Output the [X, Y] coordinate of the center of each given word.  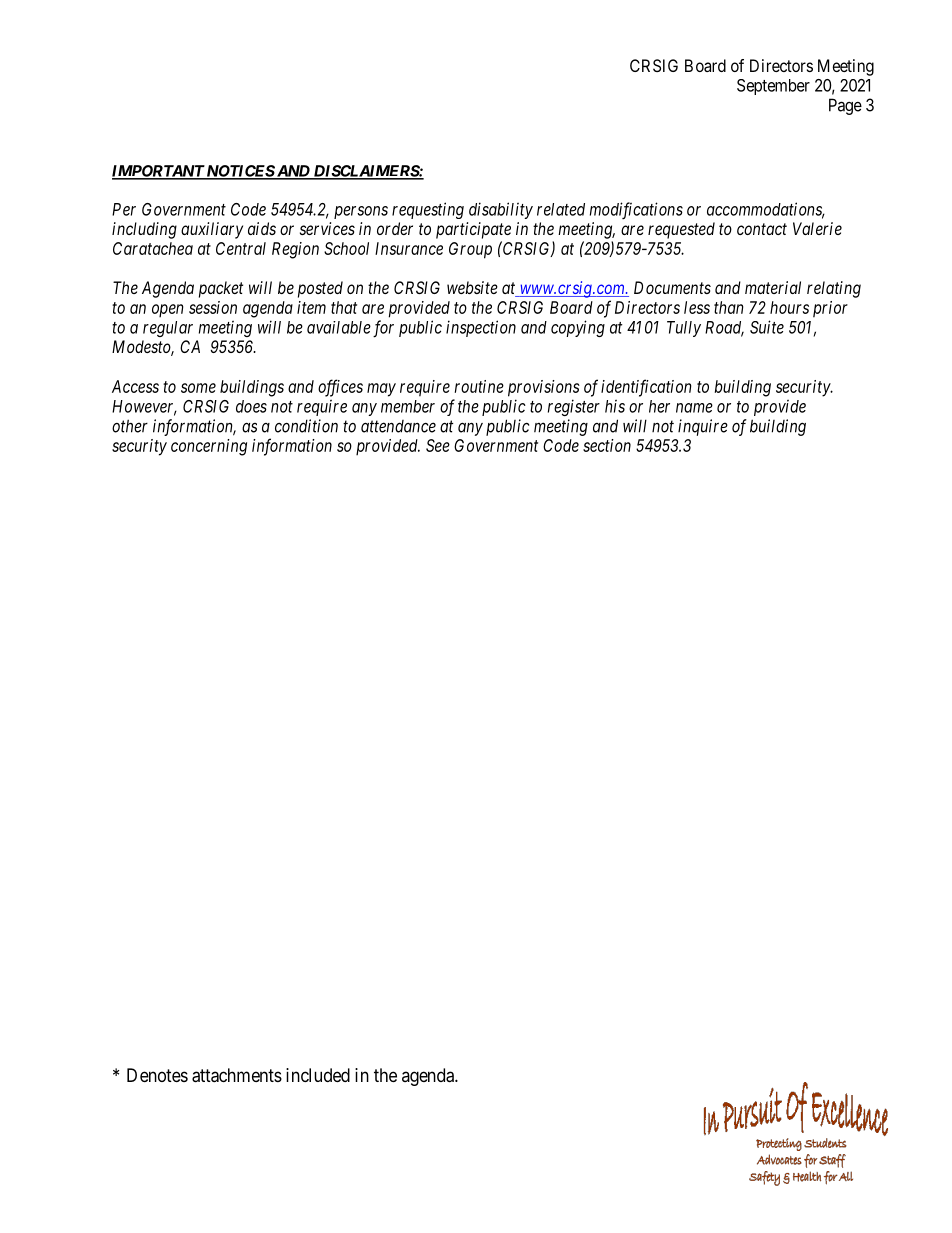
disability [501, 210]
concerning [209, 447]
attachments [237, 1075]
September [773, 87]
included [318, 1075]
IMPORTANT [159, 172]
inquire [703, 427]
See [438, 445]
